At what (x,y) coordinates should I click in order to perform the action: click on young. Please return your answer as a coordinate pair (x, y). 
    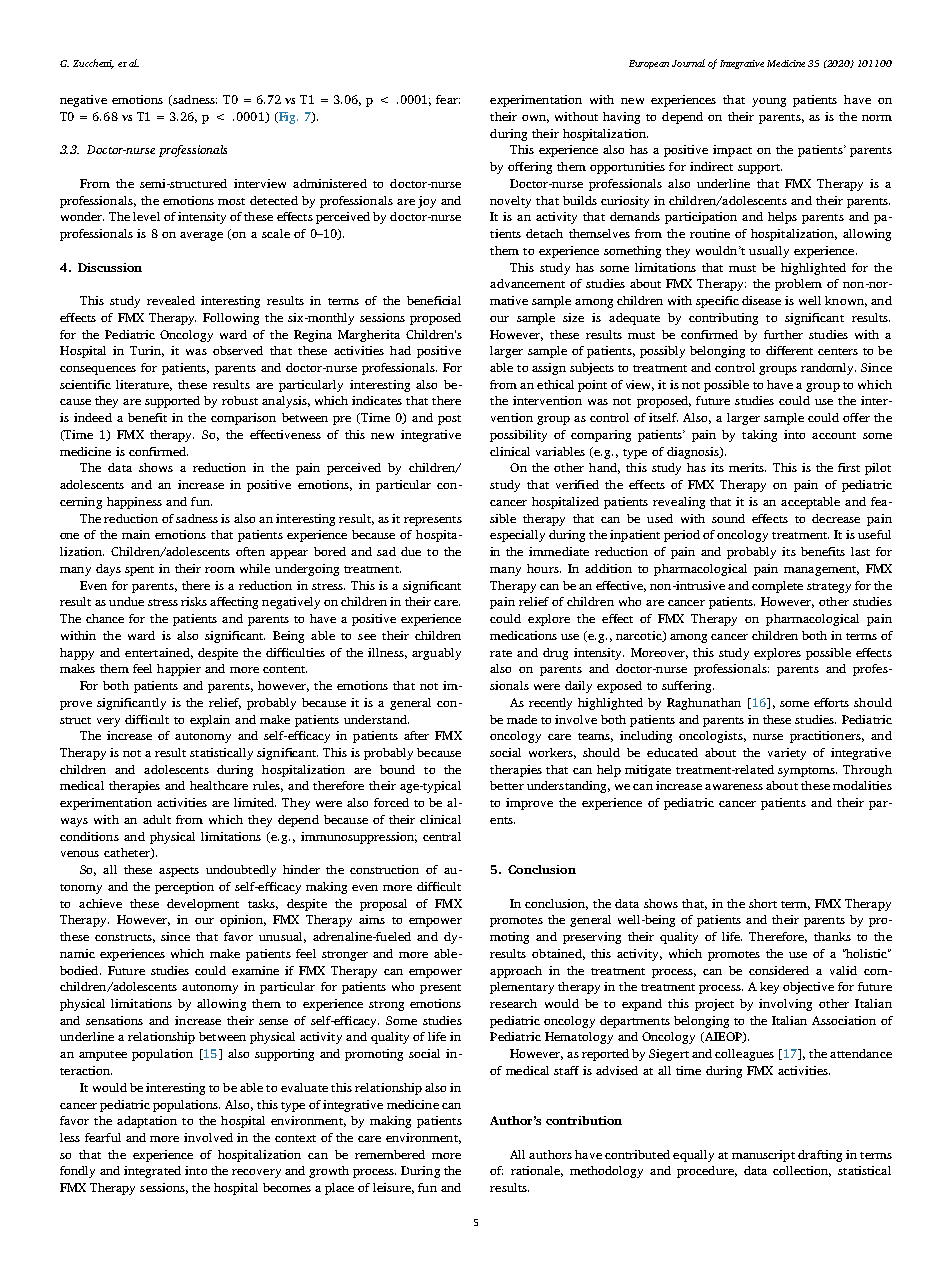
    Looking at the image, I should click on (769, 102).
